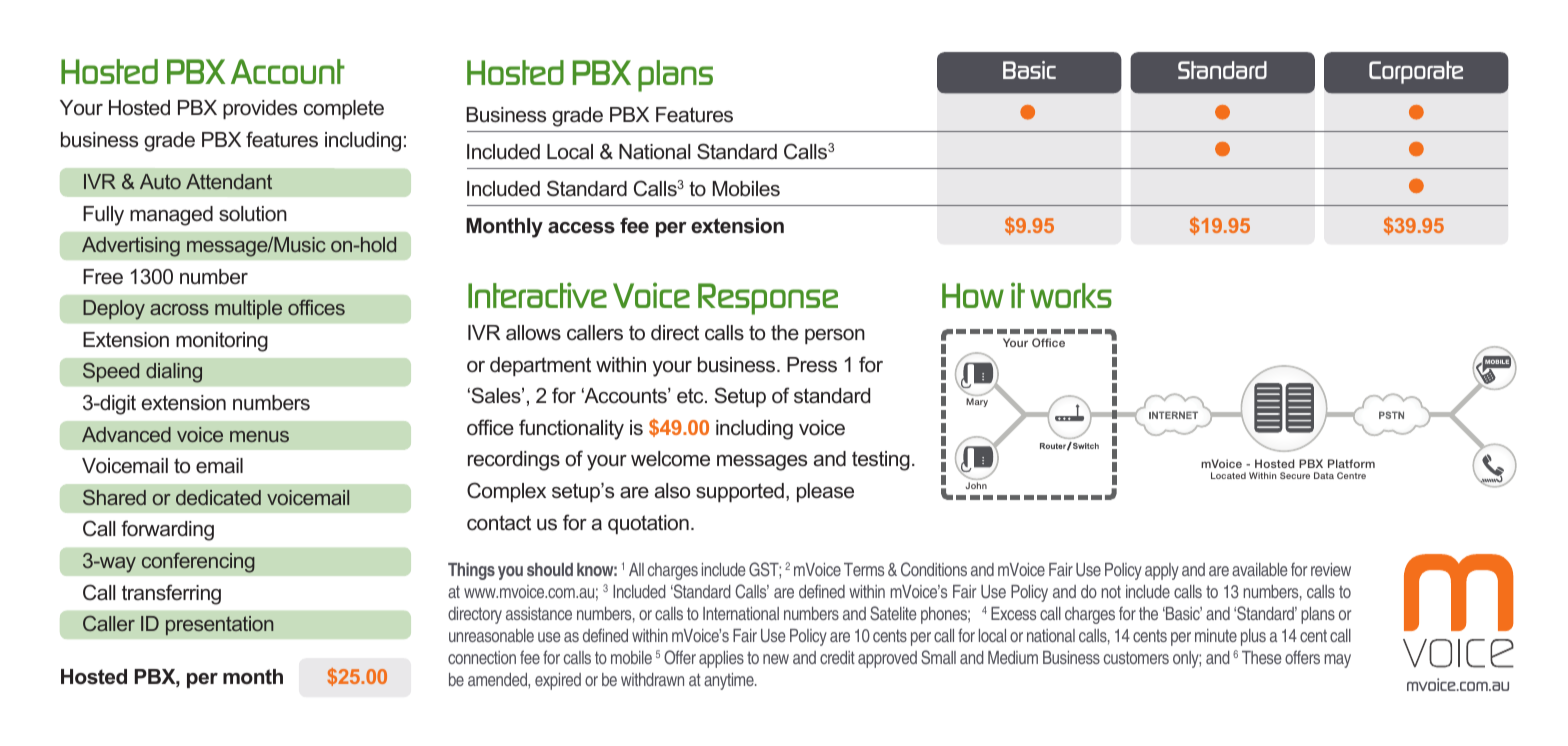  What do you see at coordinates (219, 625) in the screenshot?
I see `presentation` at bounding box center [219, 625].
